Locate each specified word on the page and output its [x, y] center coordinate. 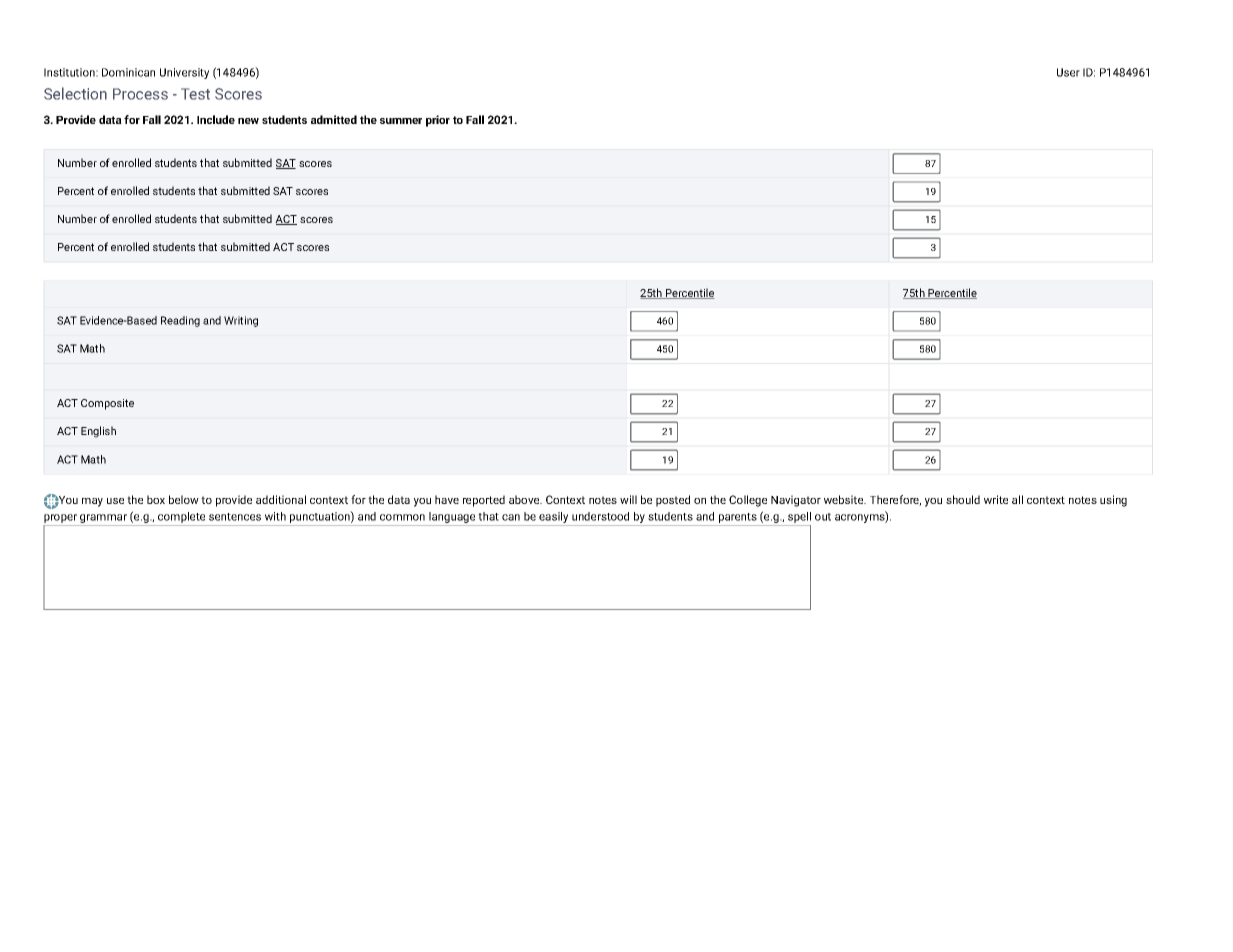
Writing [241, 321]
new [248, 121]
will [628, 499]
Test [195, 94]
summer [401, 121]
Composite [107, 404]
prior [438, 121]
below [184, 499]
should [963, 499]
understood [600, 516]
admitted [334, 119]
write [996, 499]
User [1068, 72]
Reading [180, 321]
